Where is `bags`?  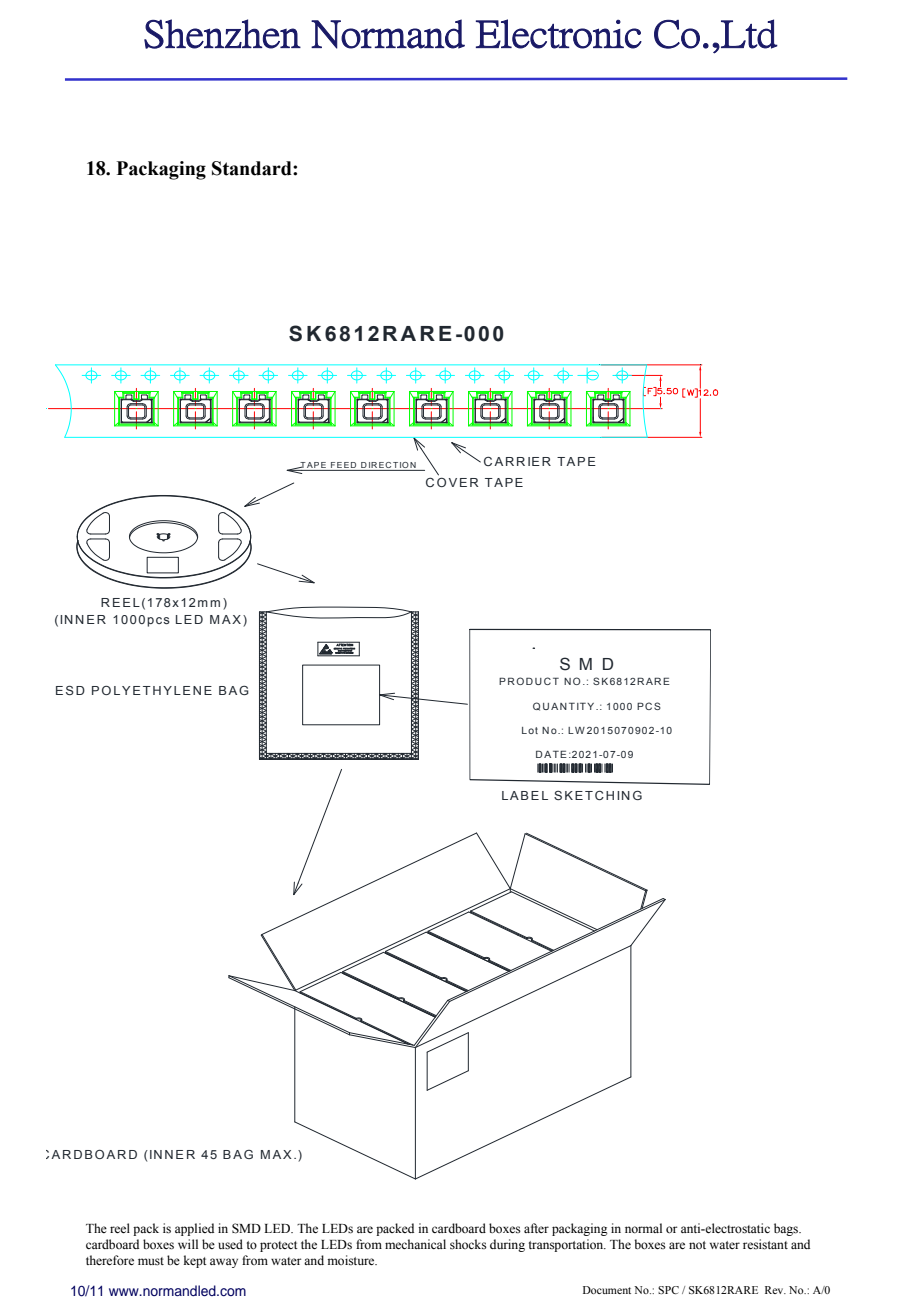 bags is located at coordinates (787, 1229).
